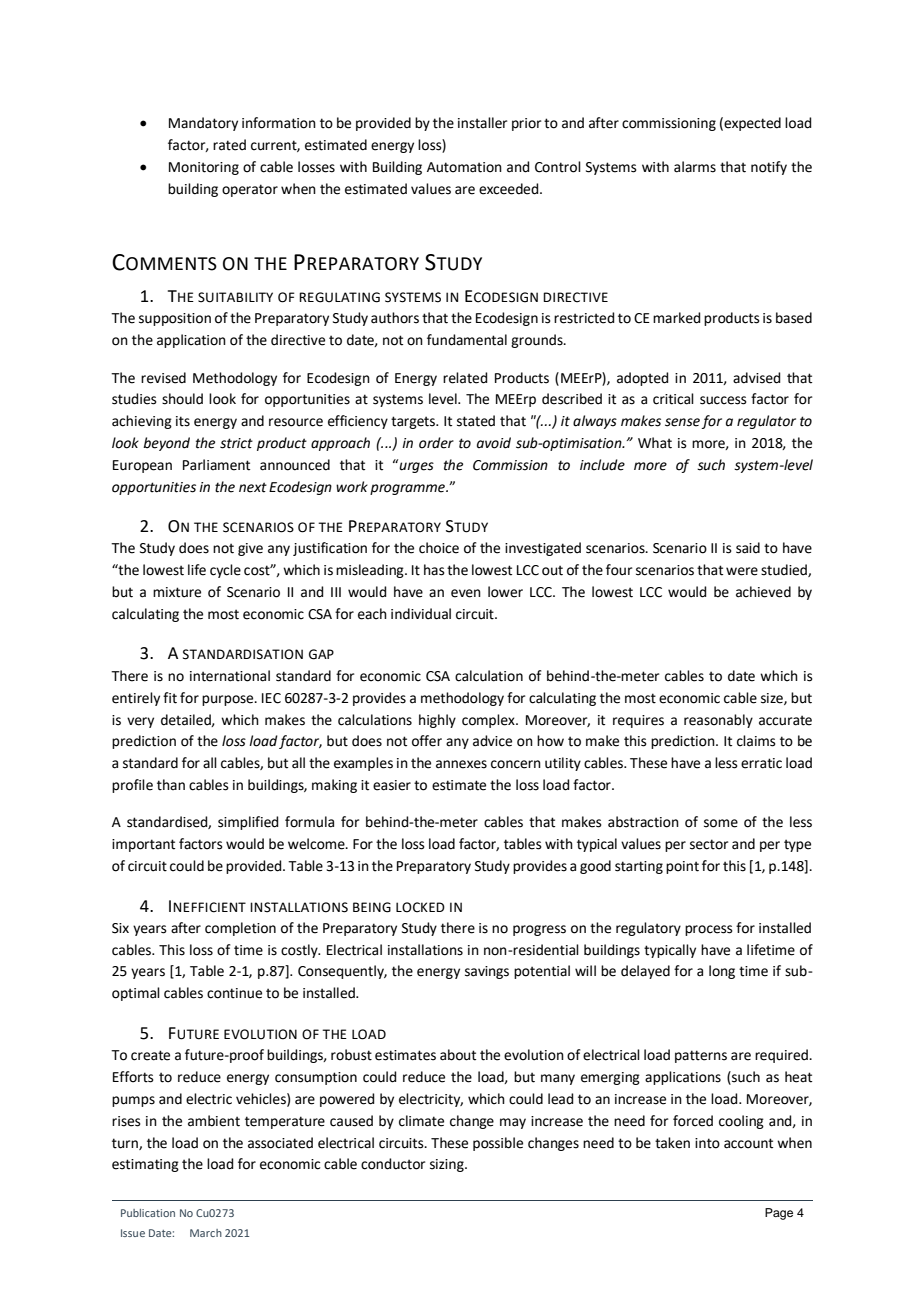  Describe the element at coordinates (476, 421) in the document. I see `stated` at that location.
